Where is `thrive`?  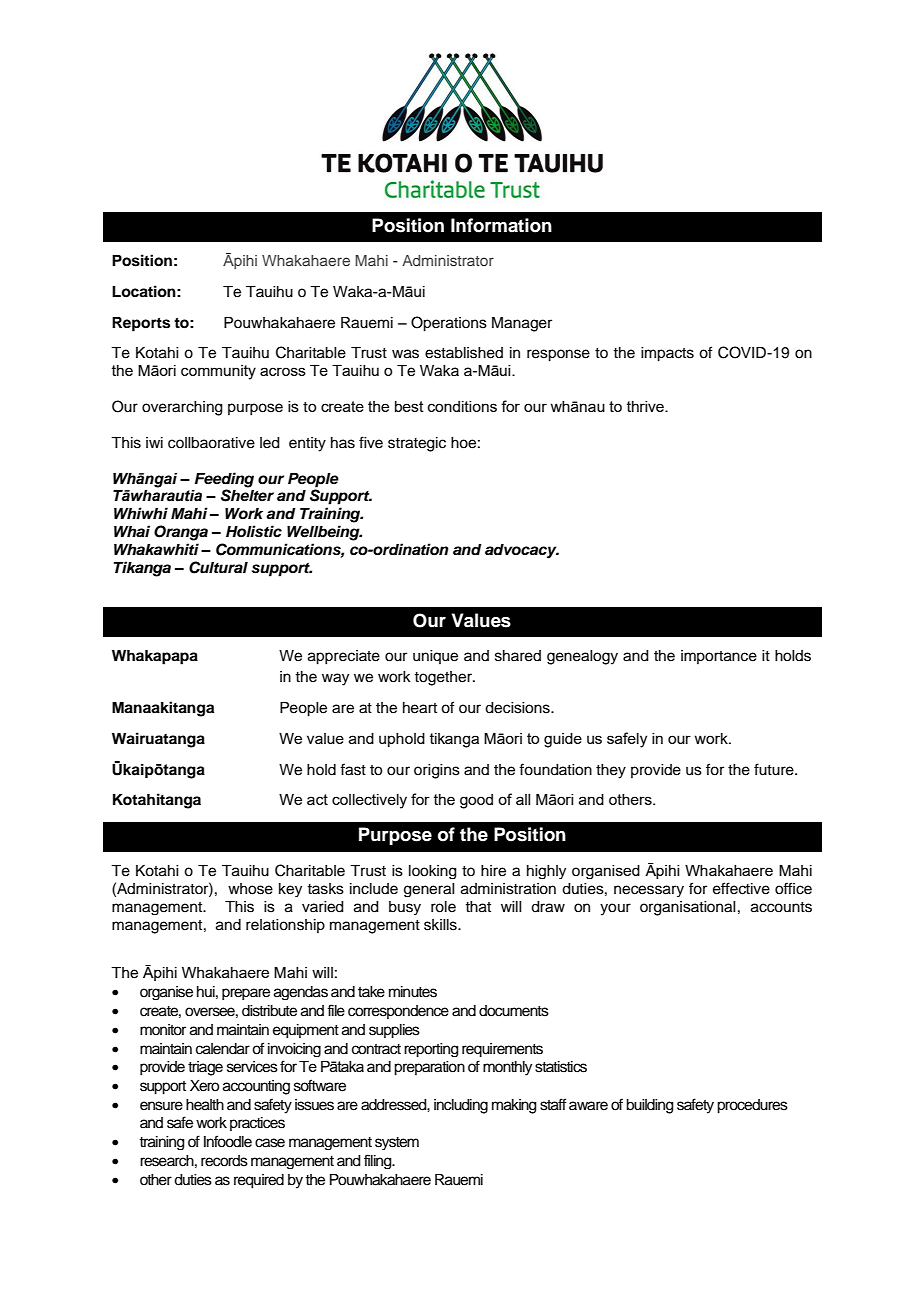 thrive is located at coordinates (646, 406).
